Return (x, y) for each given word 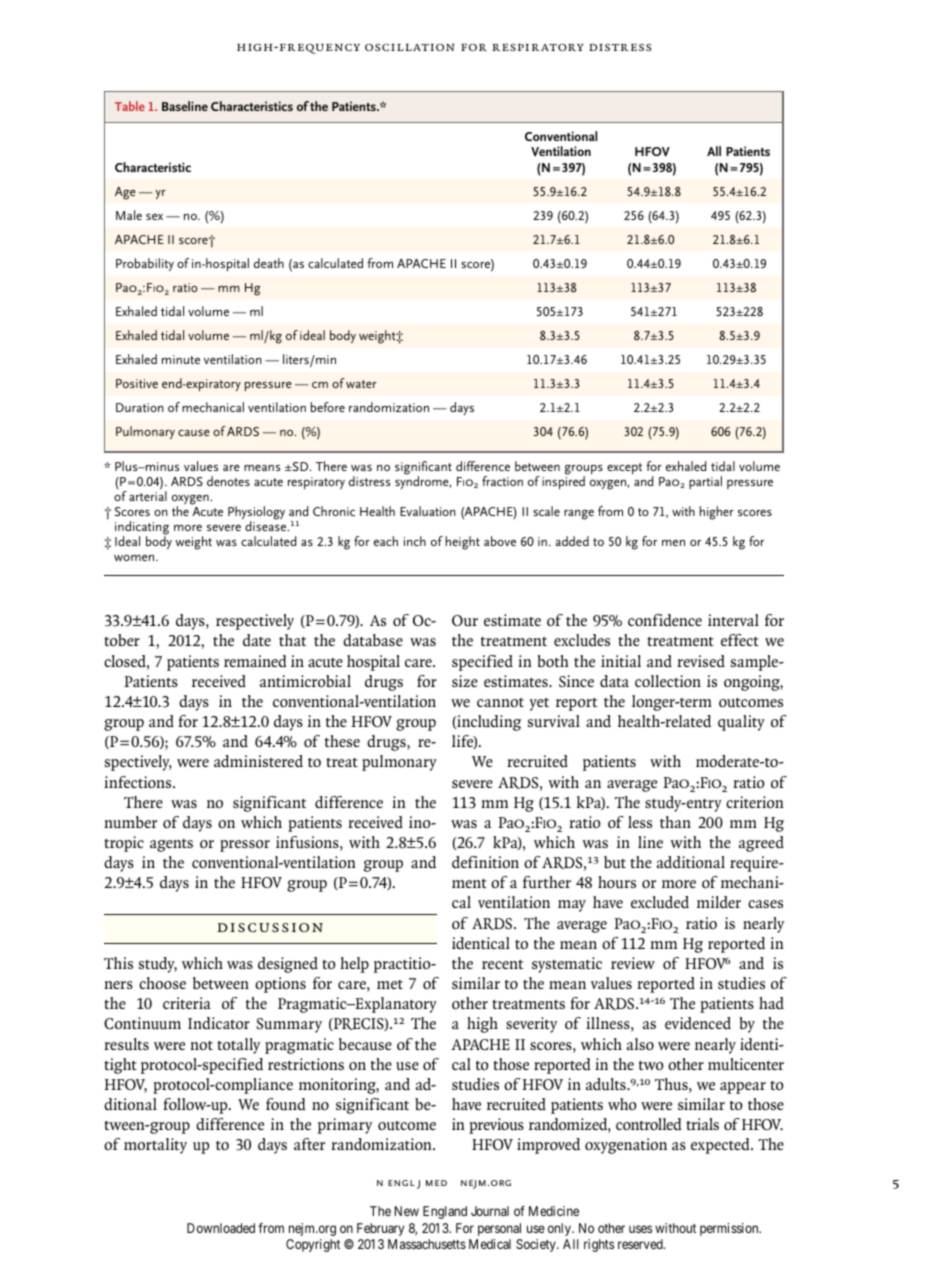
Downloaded (221, 1228)
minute (181, 359)
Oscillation (410, 47)
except (624, 468)
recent (502, 964)
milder (719, 902)
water (361, 384)
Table (130, 106)
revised (701, 661)
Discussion (270, 927)
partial (705, 482)
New (406, 1211)
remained (255, 661)
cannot (500, 702)
